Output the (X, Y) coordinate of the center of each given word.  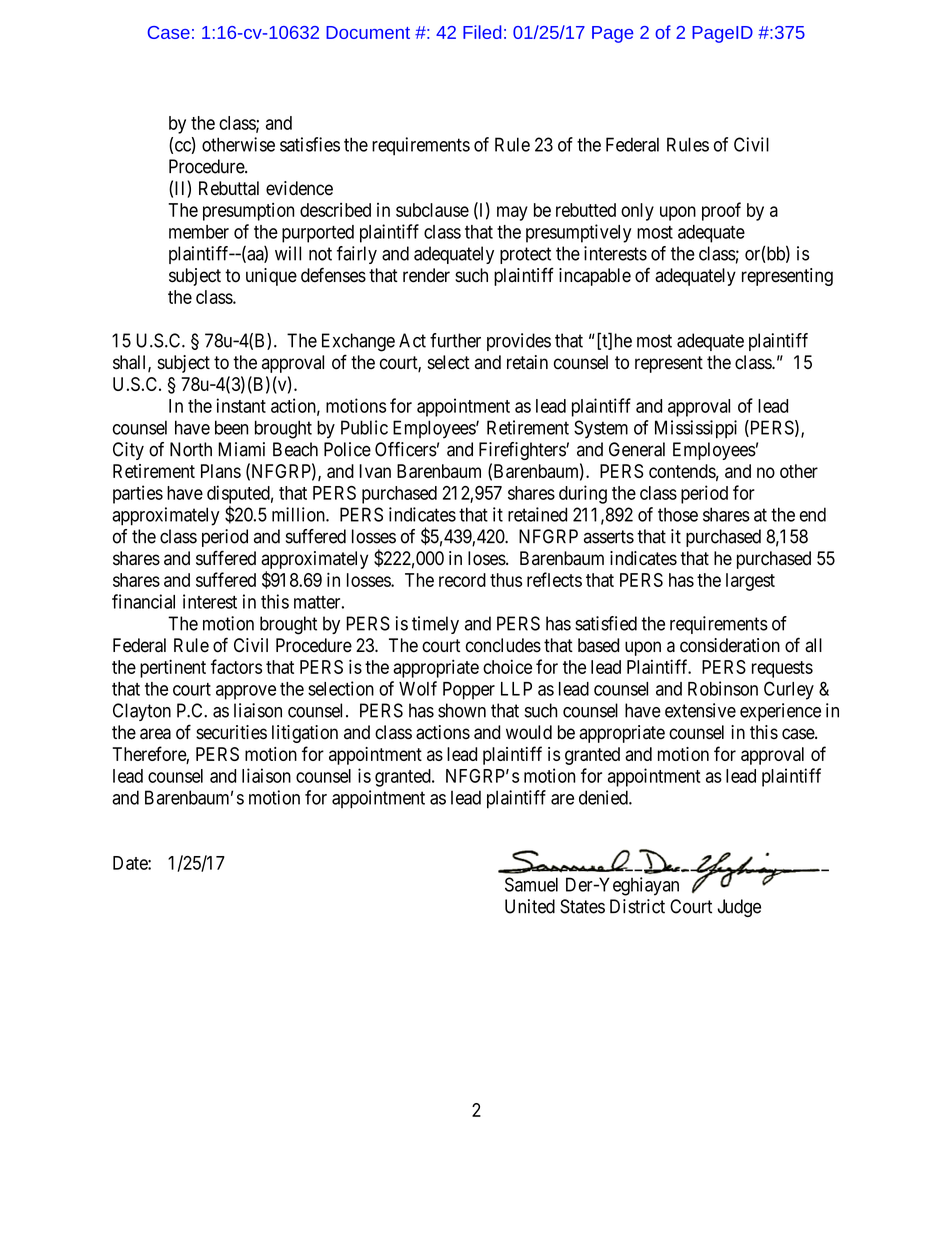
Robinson (723, 688)
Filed (482, 32)
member (199, 232)
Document (368, 32)
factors (236, 666)
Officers (406, 449)
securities (231, 732)
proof (721, 211)
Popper (469, 691)
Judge (739, 908)
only (637, 212)
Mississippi (696, 429)
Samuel (531, 884)
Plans (221, 471)
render (426, 275)
